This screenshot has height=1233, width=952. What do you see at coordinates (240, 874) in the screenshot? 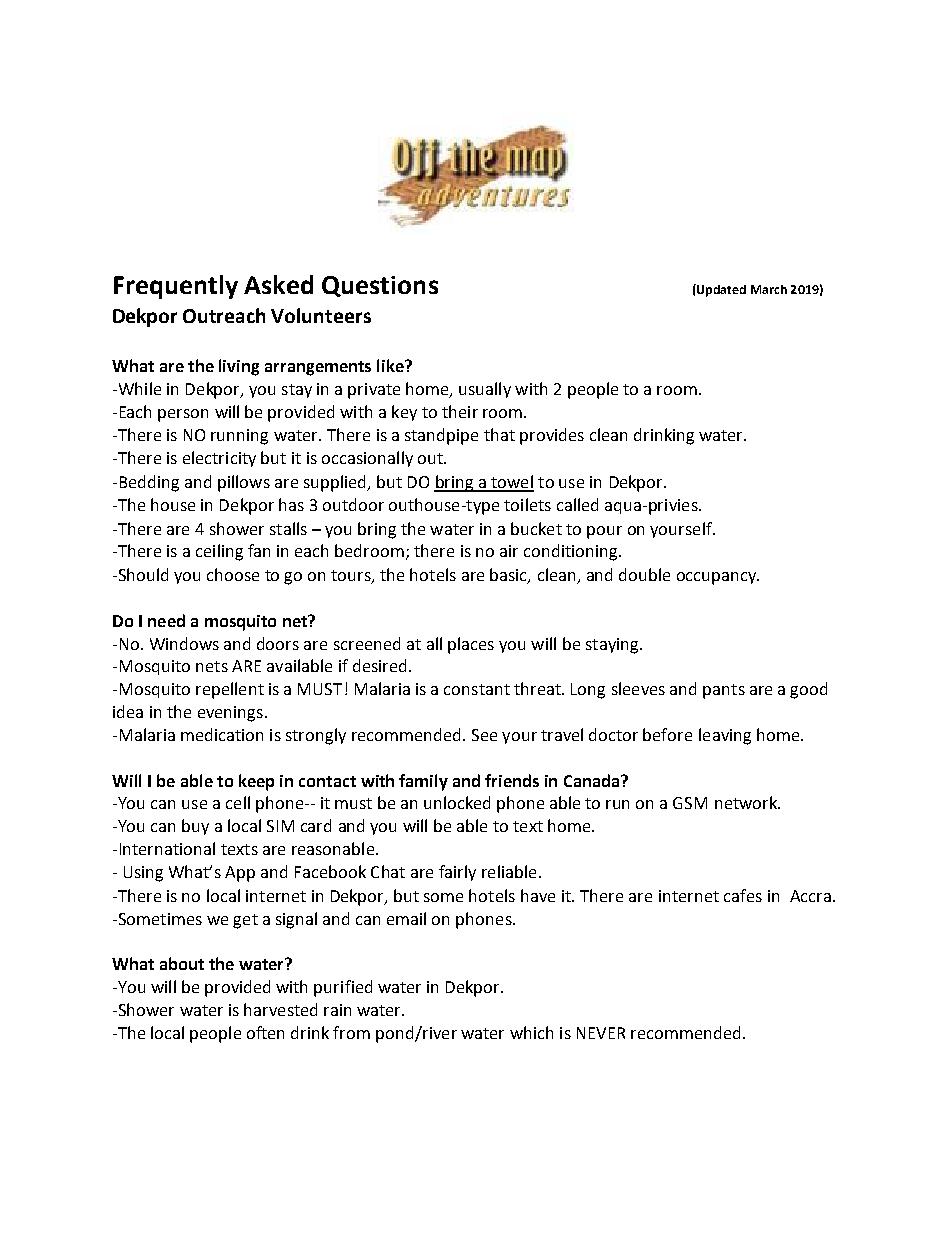
I see `App` at bounding box center [240, 874].
